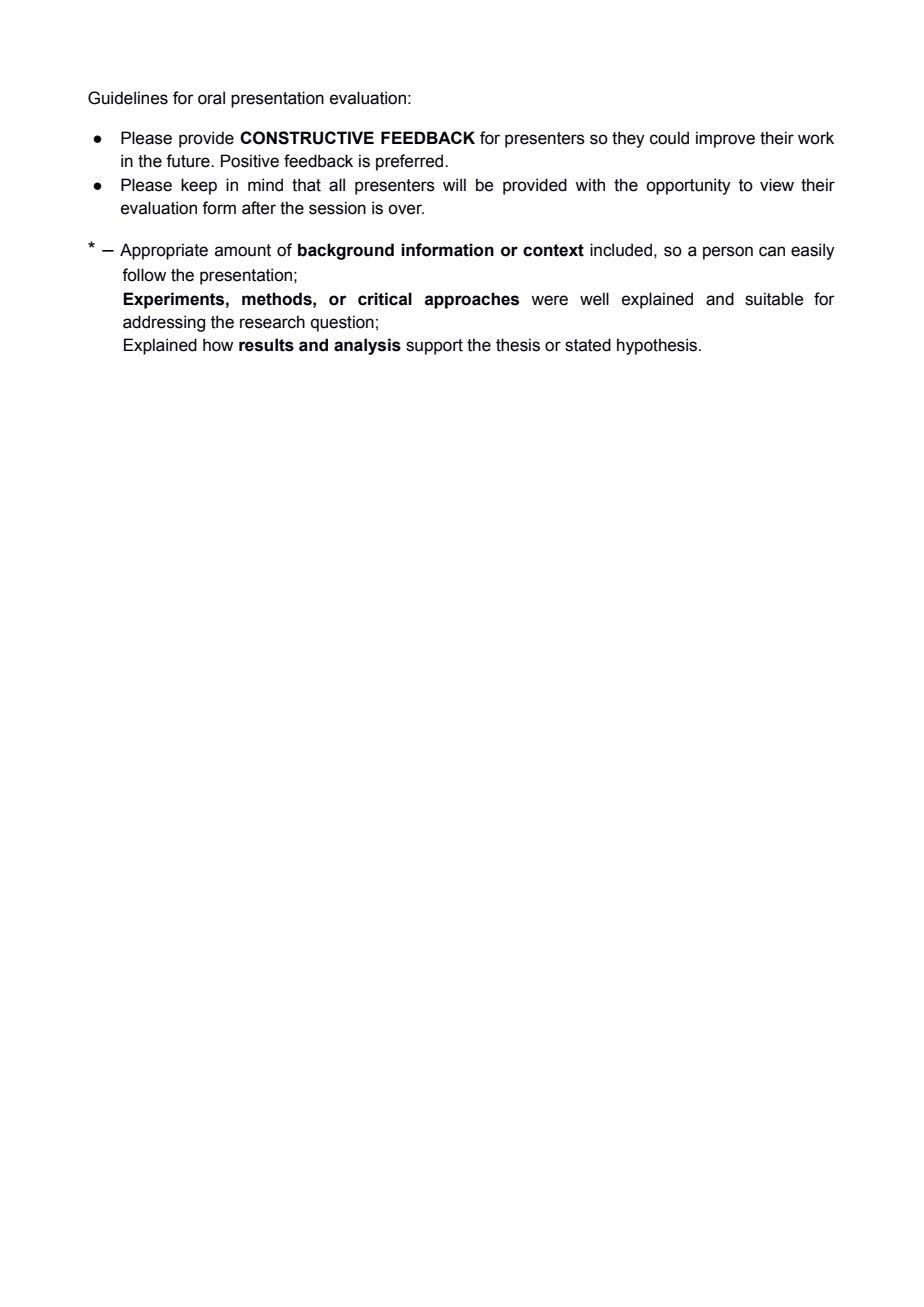 The height and width of the screenshot is (1307, 924). I want to click on opportunity, so click(688, 186).
